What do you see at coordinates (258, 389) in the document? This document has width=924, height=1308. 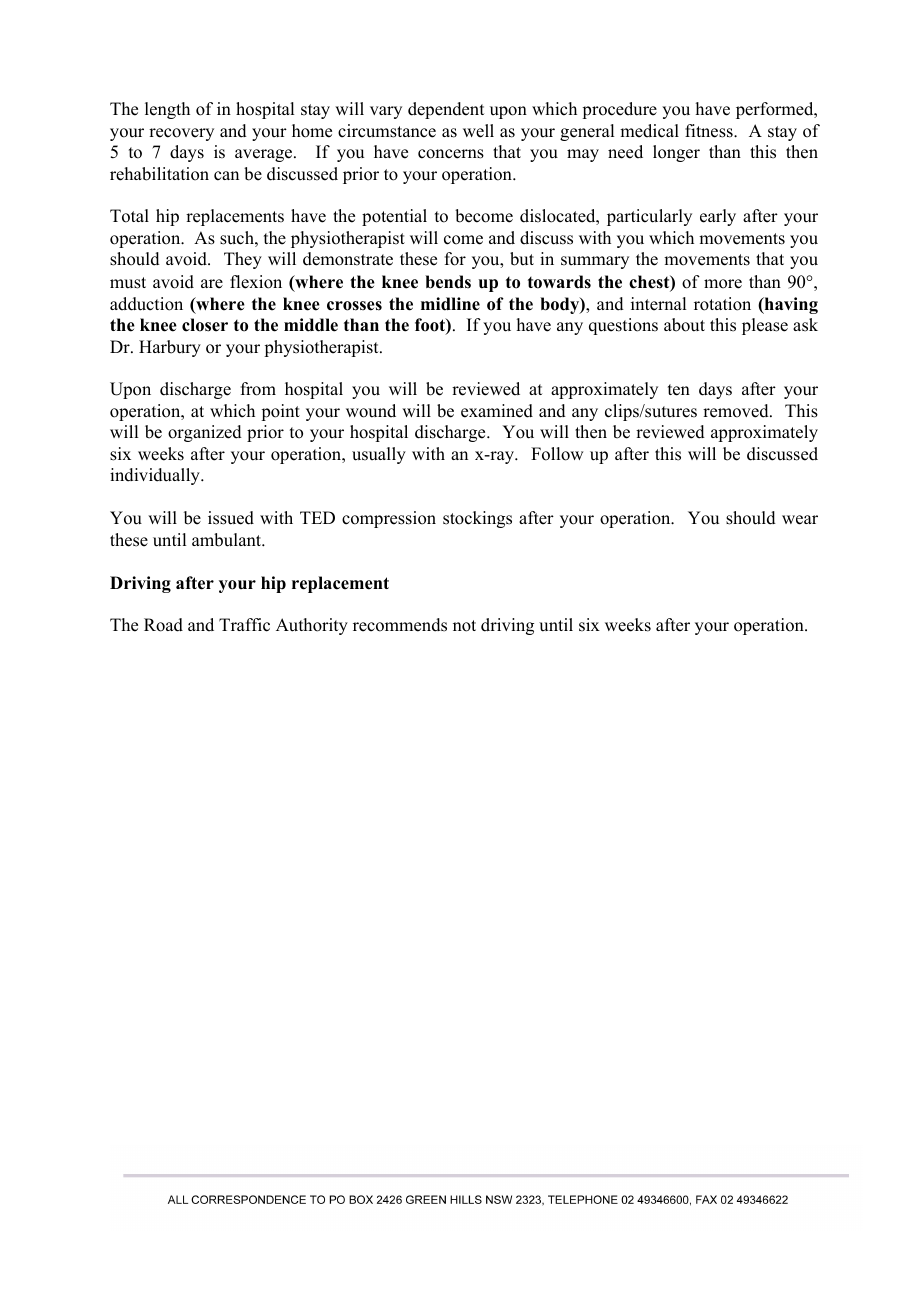 I see `from` at bounding box center [258, 389].
